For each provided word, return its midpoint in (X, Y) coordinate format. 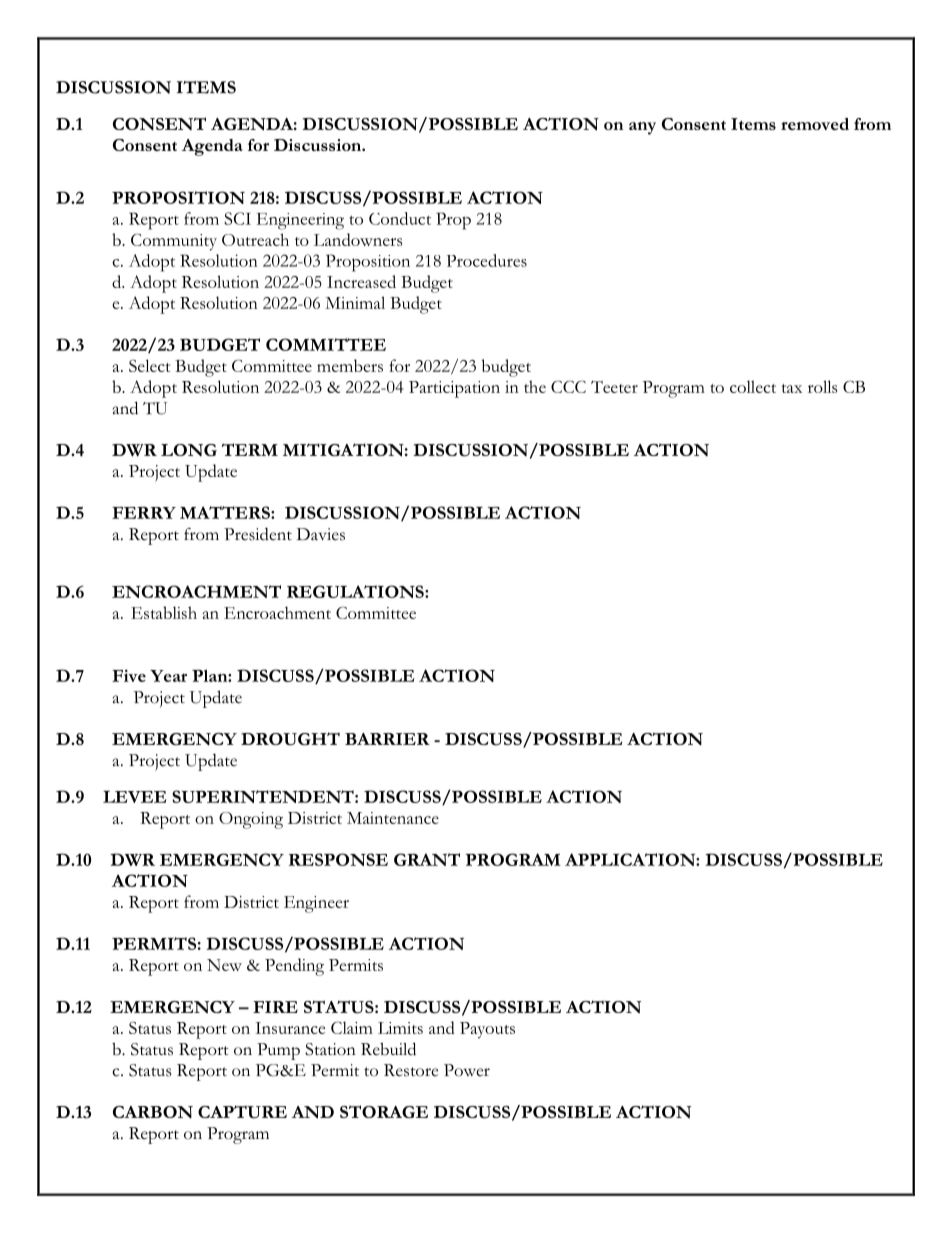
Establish (164, 612)
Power (467, 1070)
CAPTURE (242, 1112)
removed (815, 124)
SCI (237, 218)
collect (753, 386)
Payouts (487, 1030)
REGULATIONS (356, 591)
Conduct (400, 218)
